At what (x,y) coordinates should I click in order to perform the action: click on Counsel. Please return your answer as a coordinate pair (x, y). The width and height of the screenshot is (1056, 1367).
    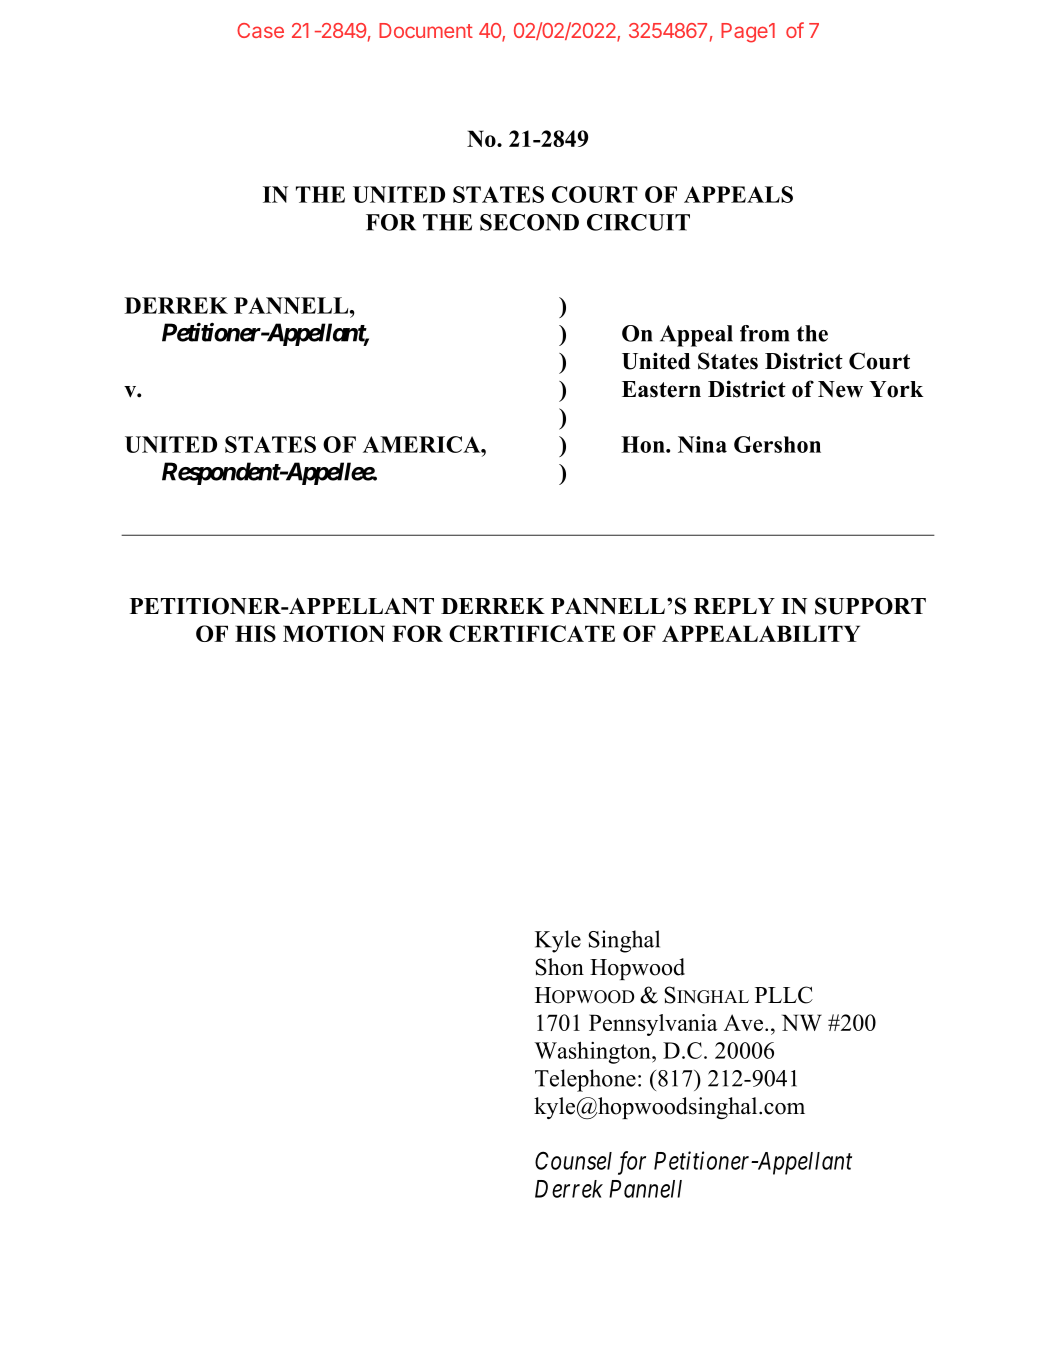
    Looking at the image, I should click on (573, 1160).
